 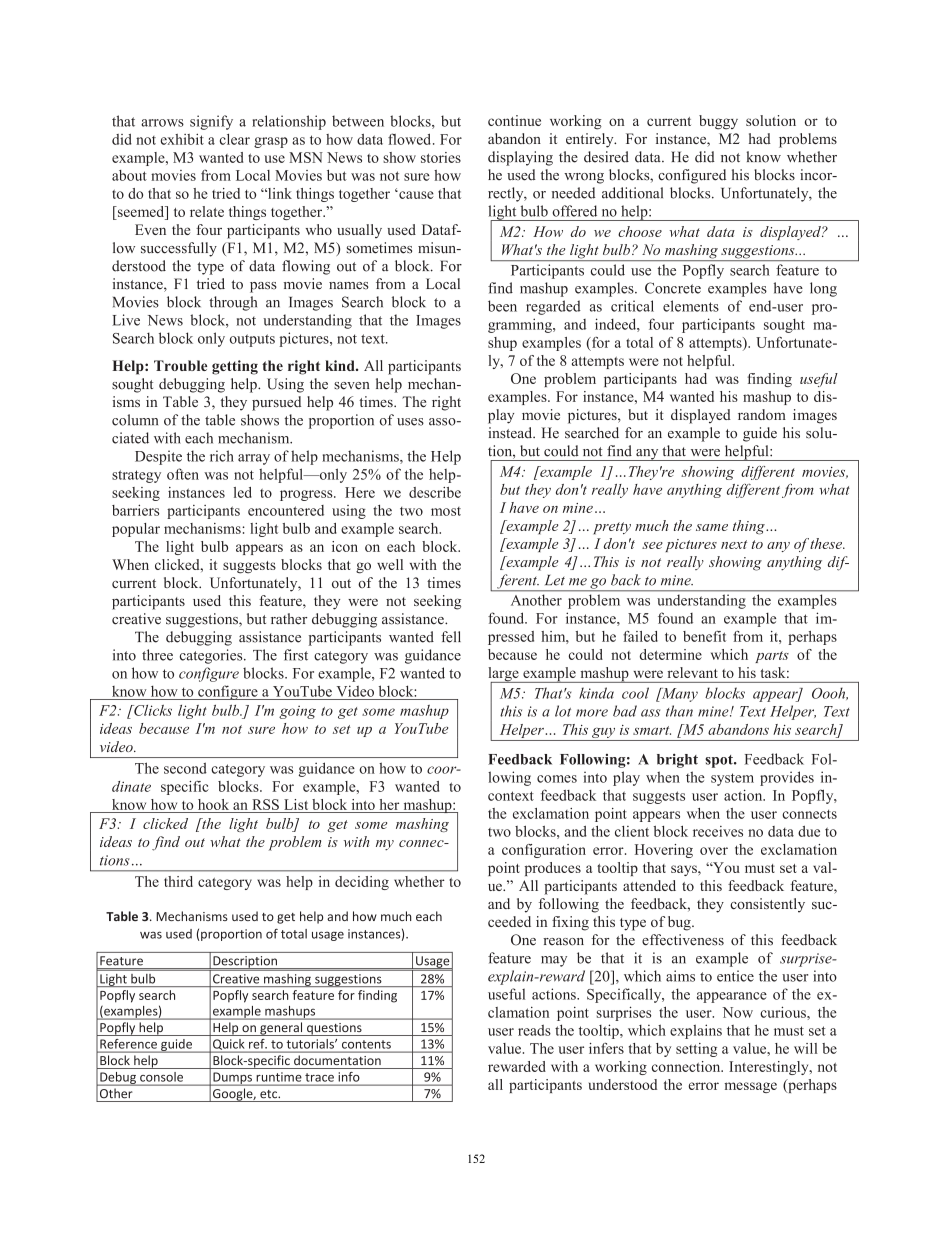 I want to click on buggy, so click(x=718, y=122).
